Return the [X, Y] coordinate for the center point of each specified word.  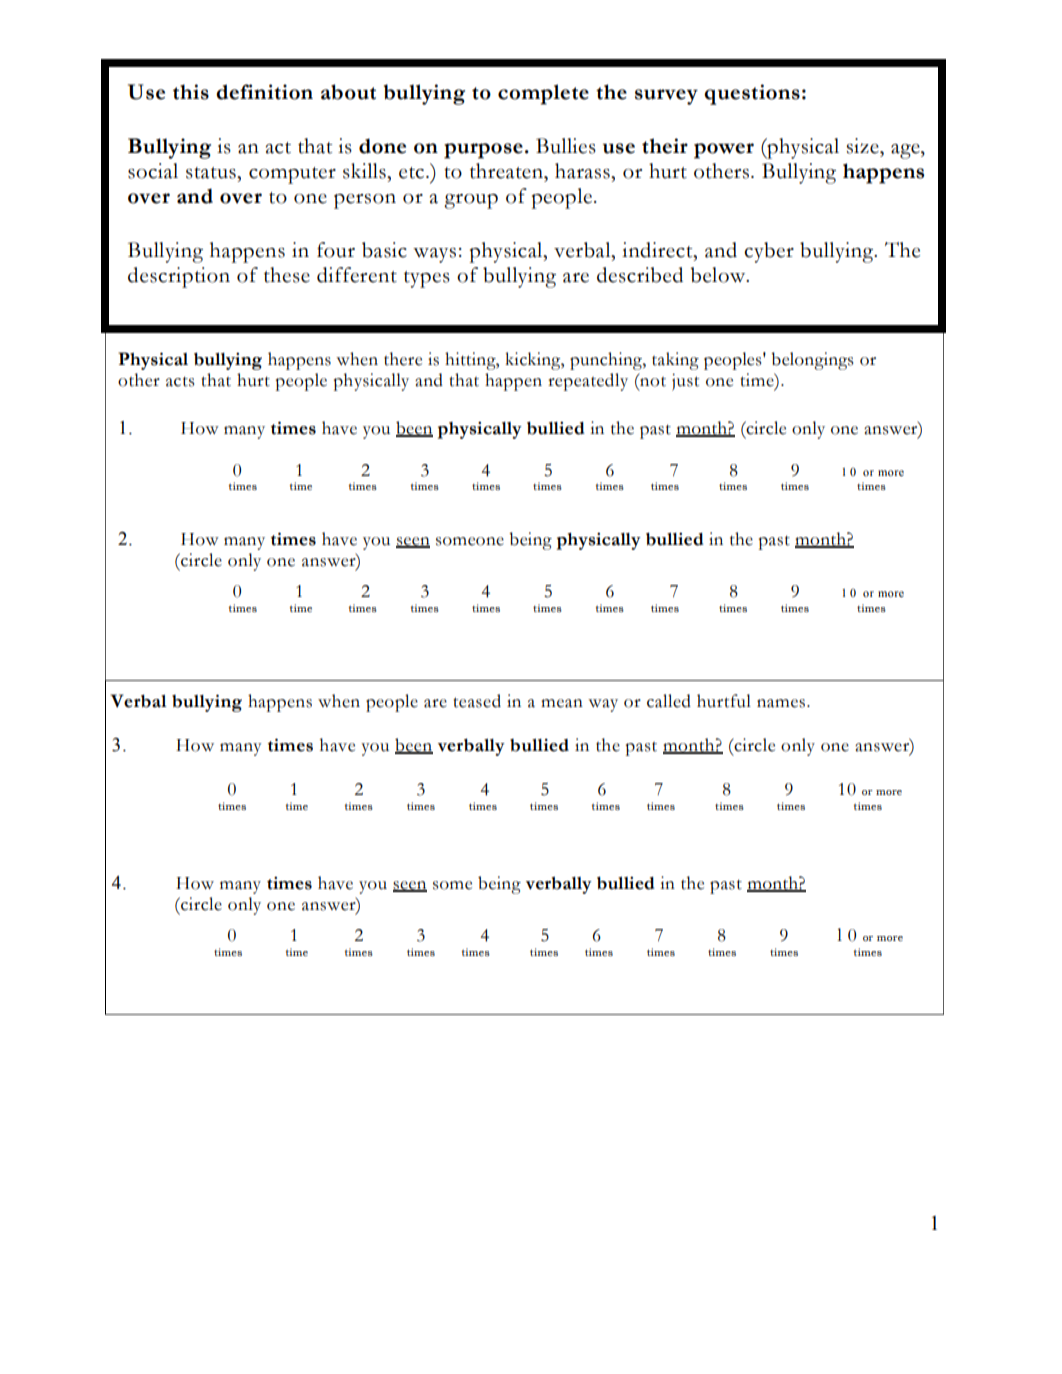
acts [180, 381]
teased [477, 701]
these [287, 275]
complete [543, 94]
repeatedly [588, 382]
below [719, 275]
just [685, 382]
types [427, 279]
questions [752, 94]
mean [562, 703]
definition [264, 92]
